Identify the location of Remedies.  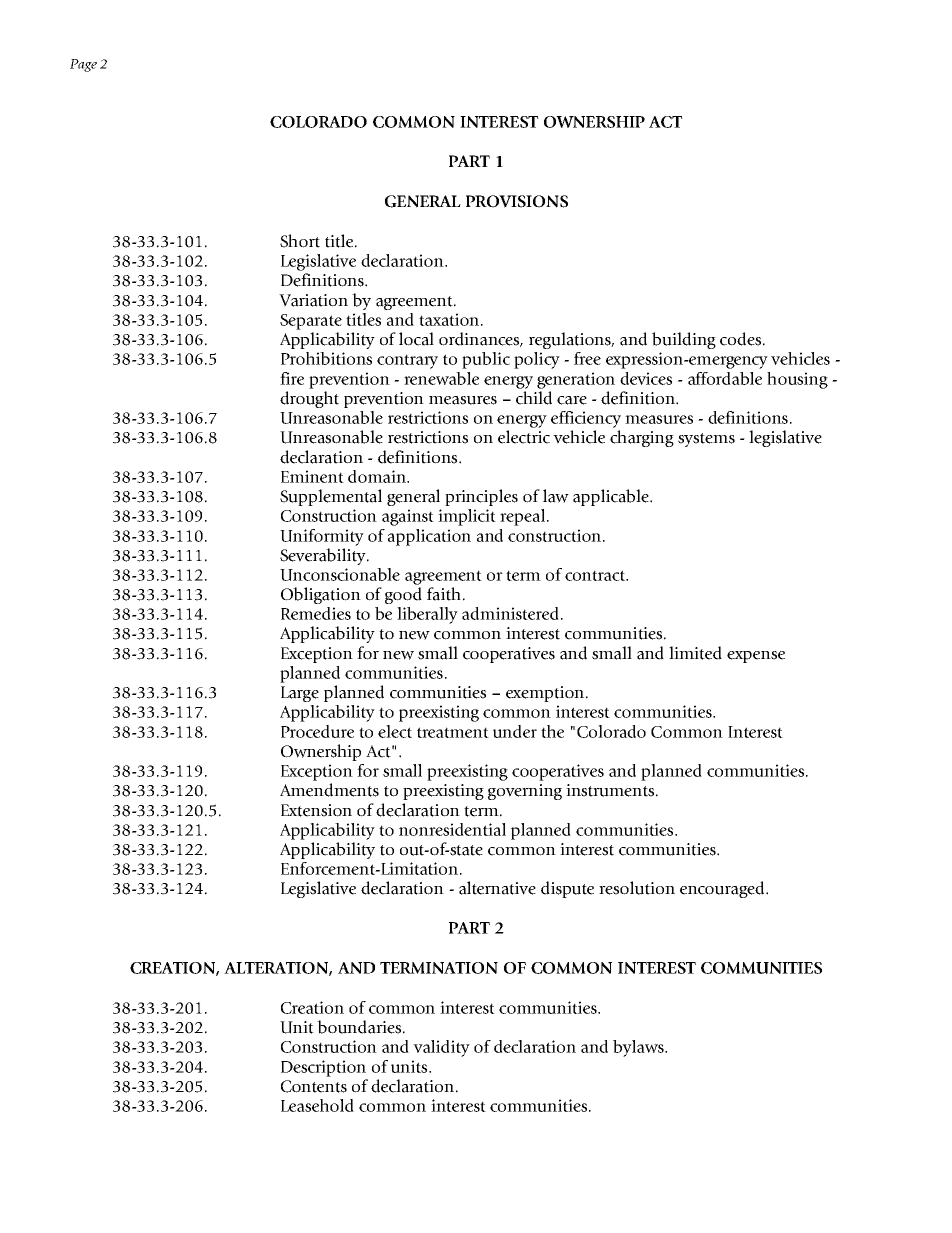
(316, 613).
